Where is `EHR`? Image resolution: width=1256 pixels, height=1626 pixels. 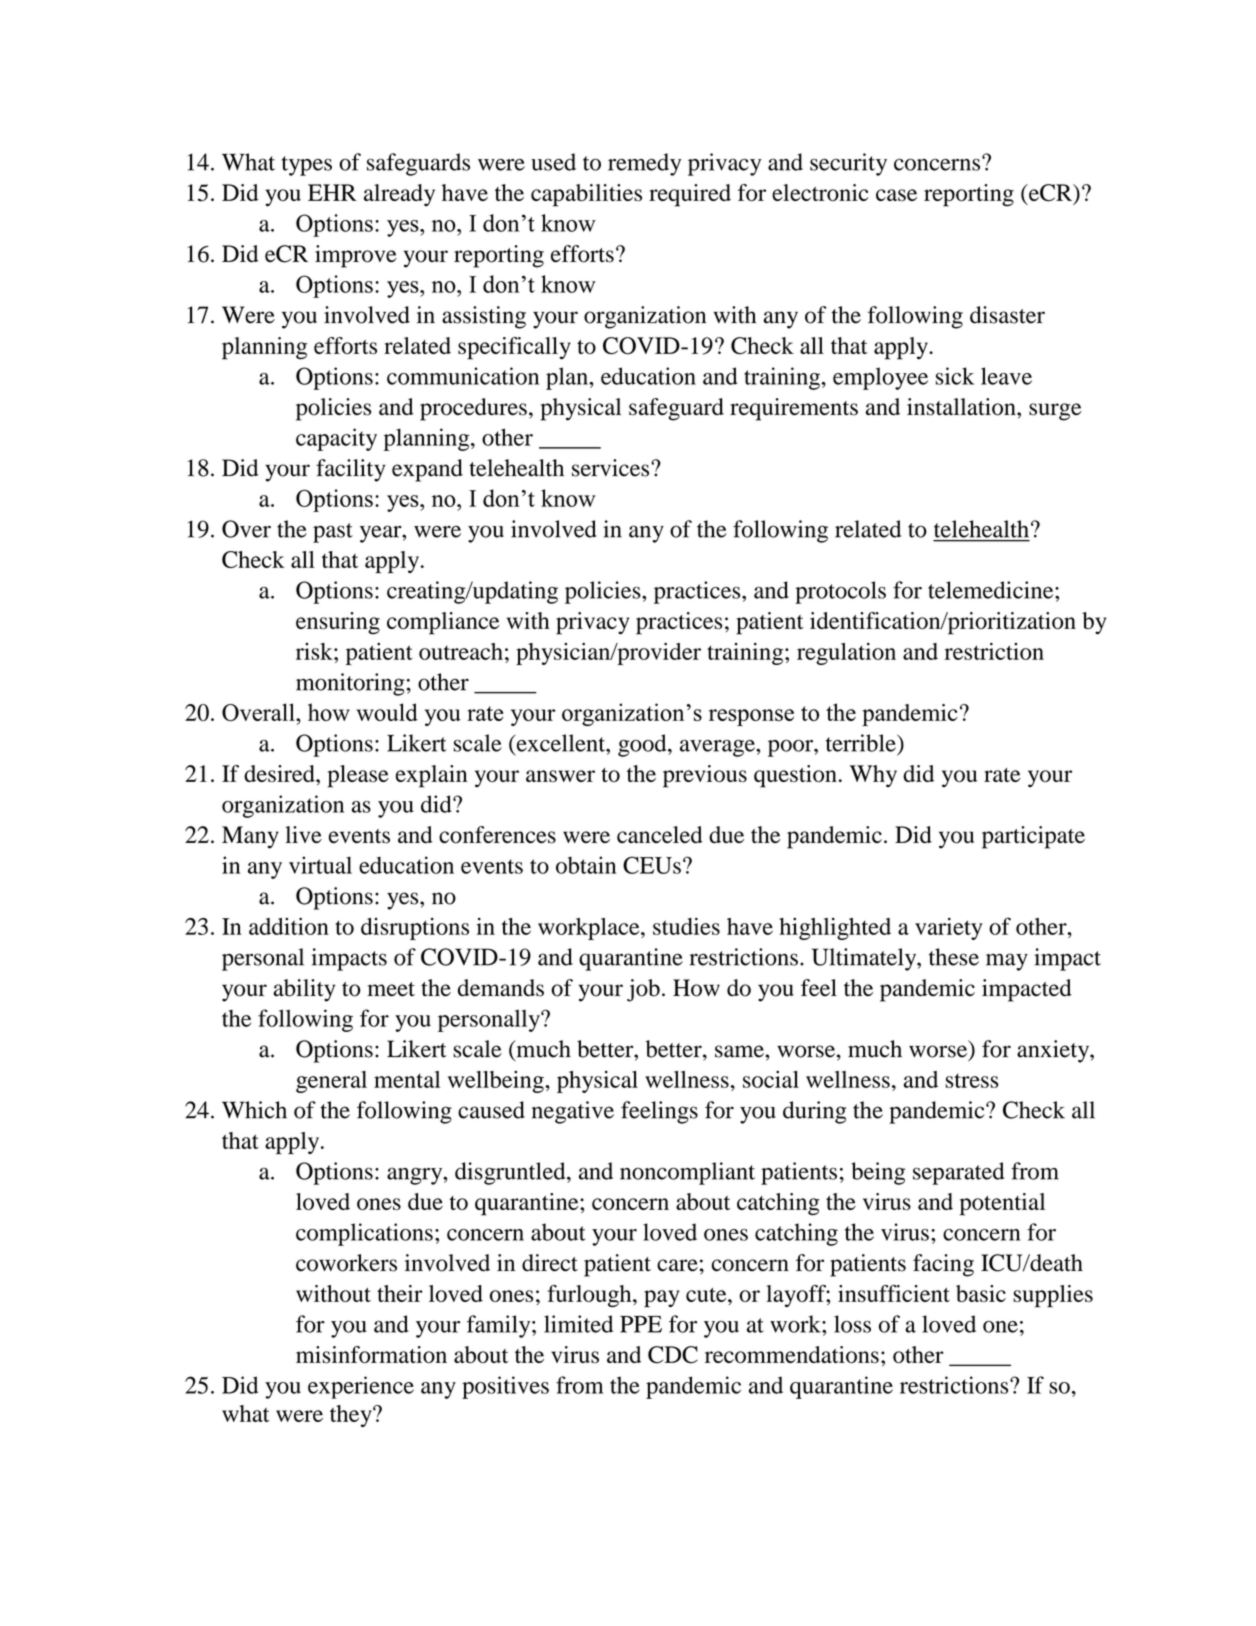
EHR is located at coordinates (332, 192).
